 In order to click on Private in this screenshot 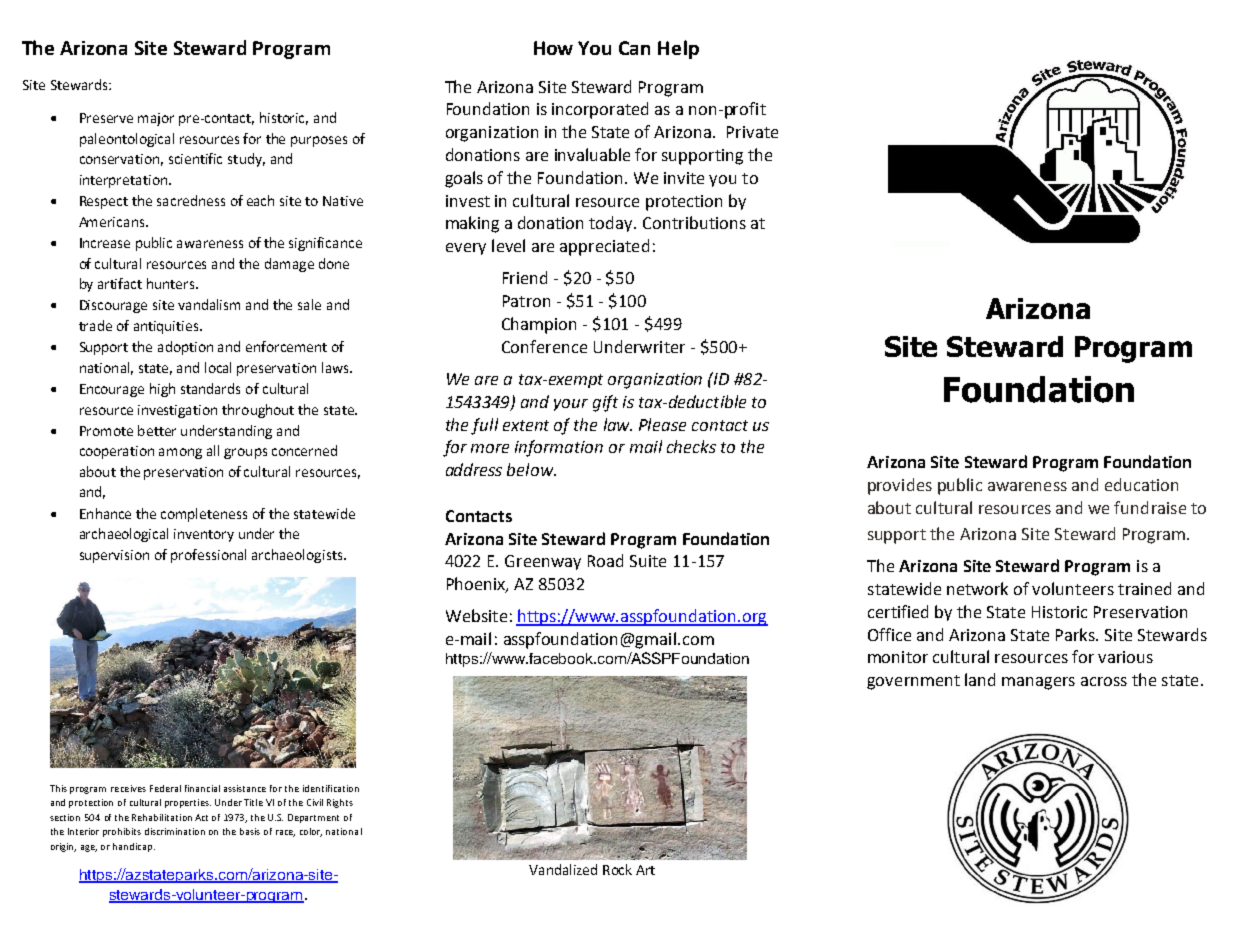, I will do `click(752, 132)`.
